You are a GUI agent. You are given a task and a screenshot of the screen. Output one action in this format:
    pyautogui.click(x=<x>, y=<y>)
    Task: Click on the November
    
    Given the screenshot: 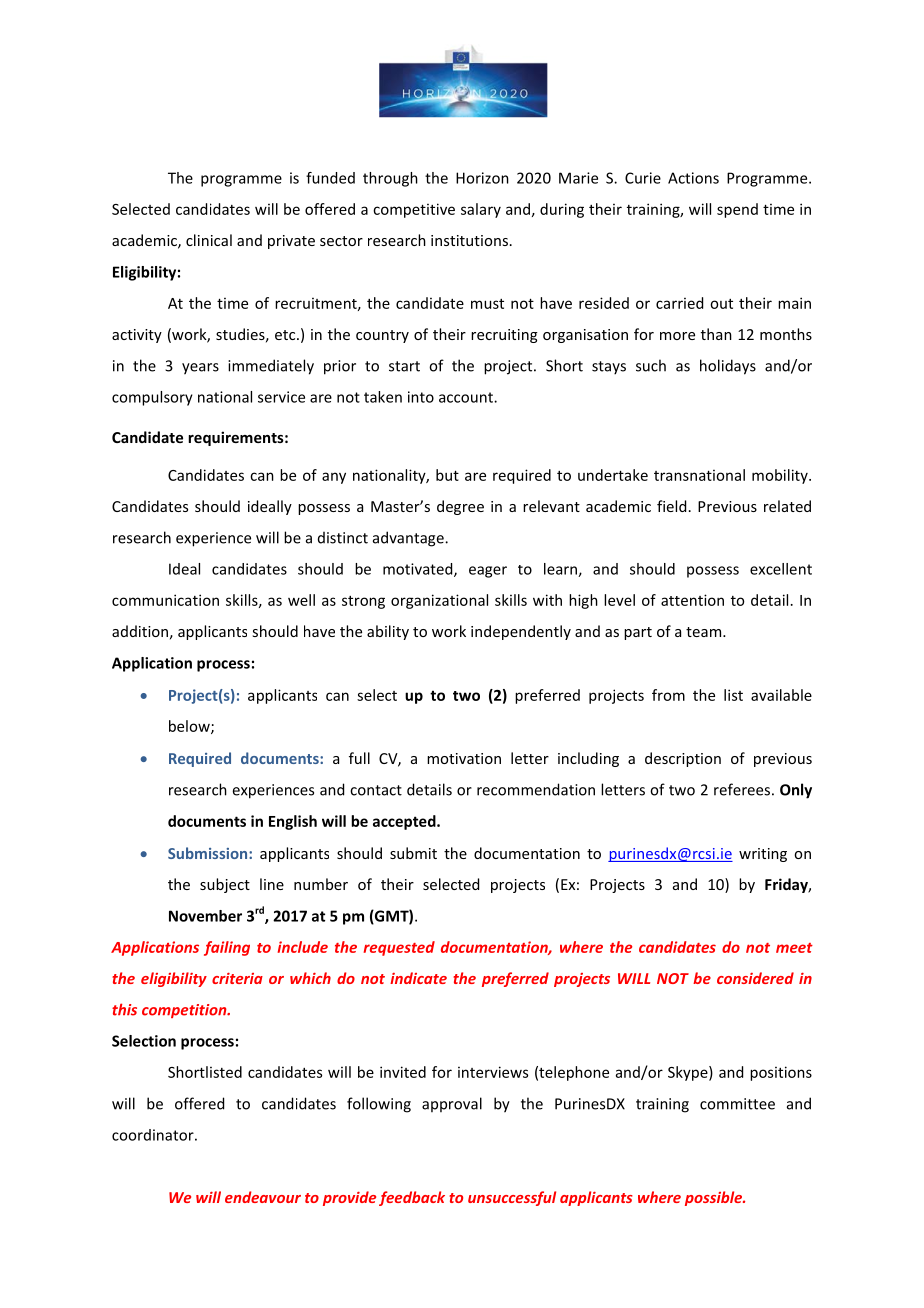 What is the action you would take?
    pyautogui.click(x=205, y=916)
